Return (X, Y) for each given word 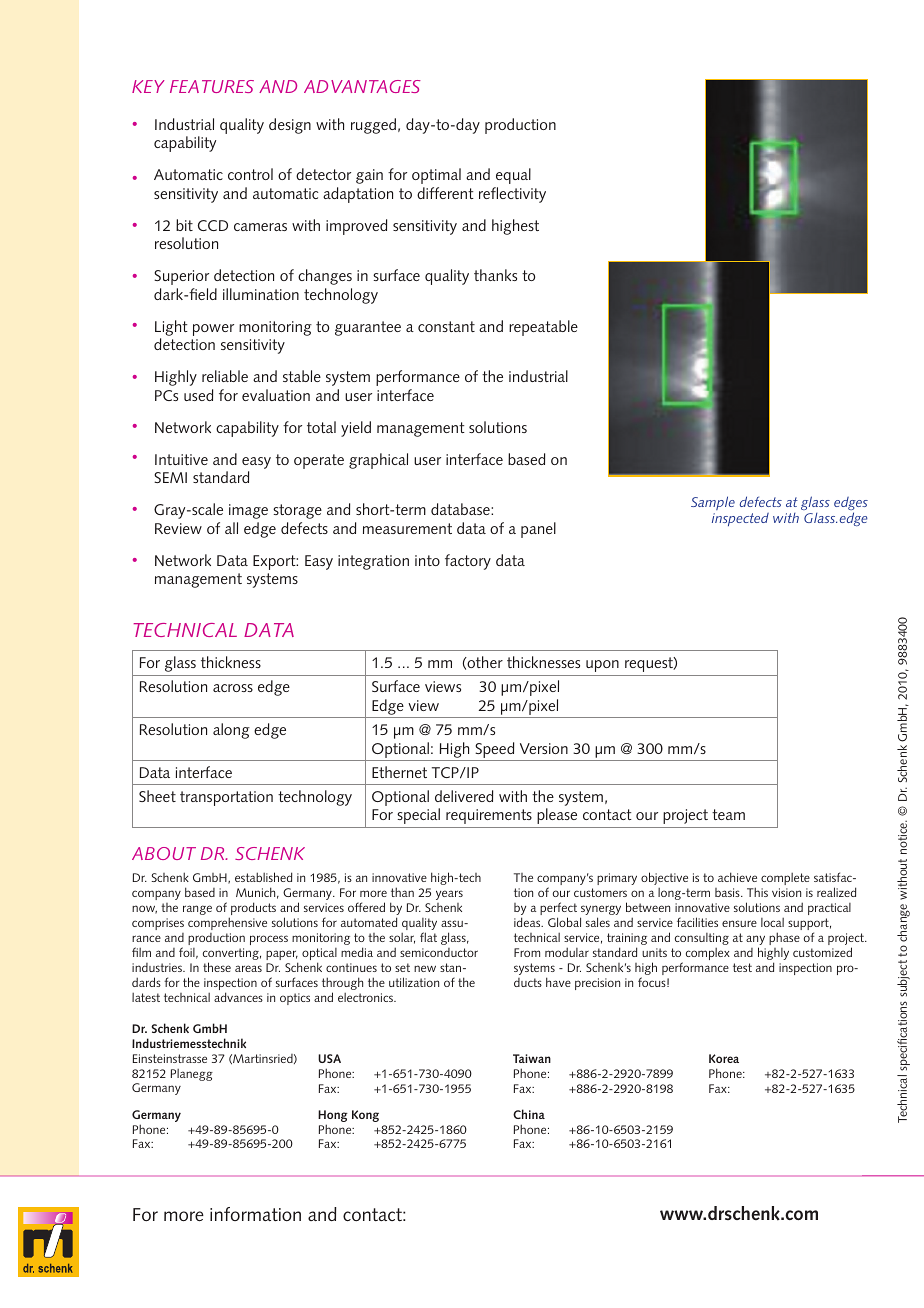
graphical (378, 461)
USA (329, 1058)
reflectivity (512, 195)
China (529, 1114)
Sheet (157, 796)
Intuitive (181, 459)
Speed (495, 751)
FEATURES (212, 86)
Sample (713, 503)
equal (513, 176)
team (728, 814)
